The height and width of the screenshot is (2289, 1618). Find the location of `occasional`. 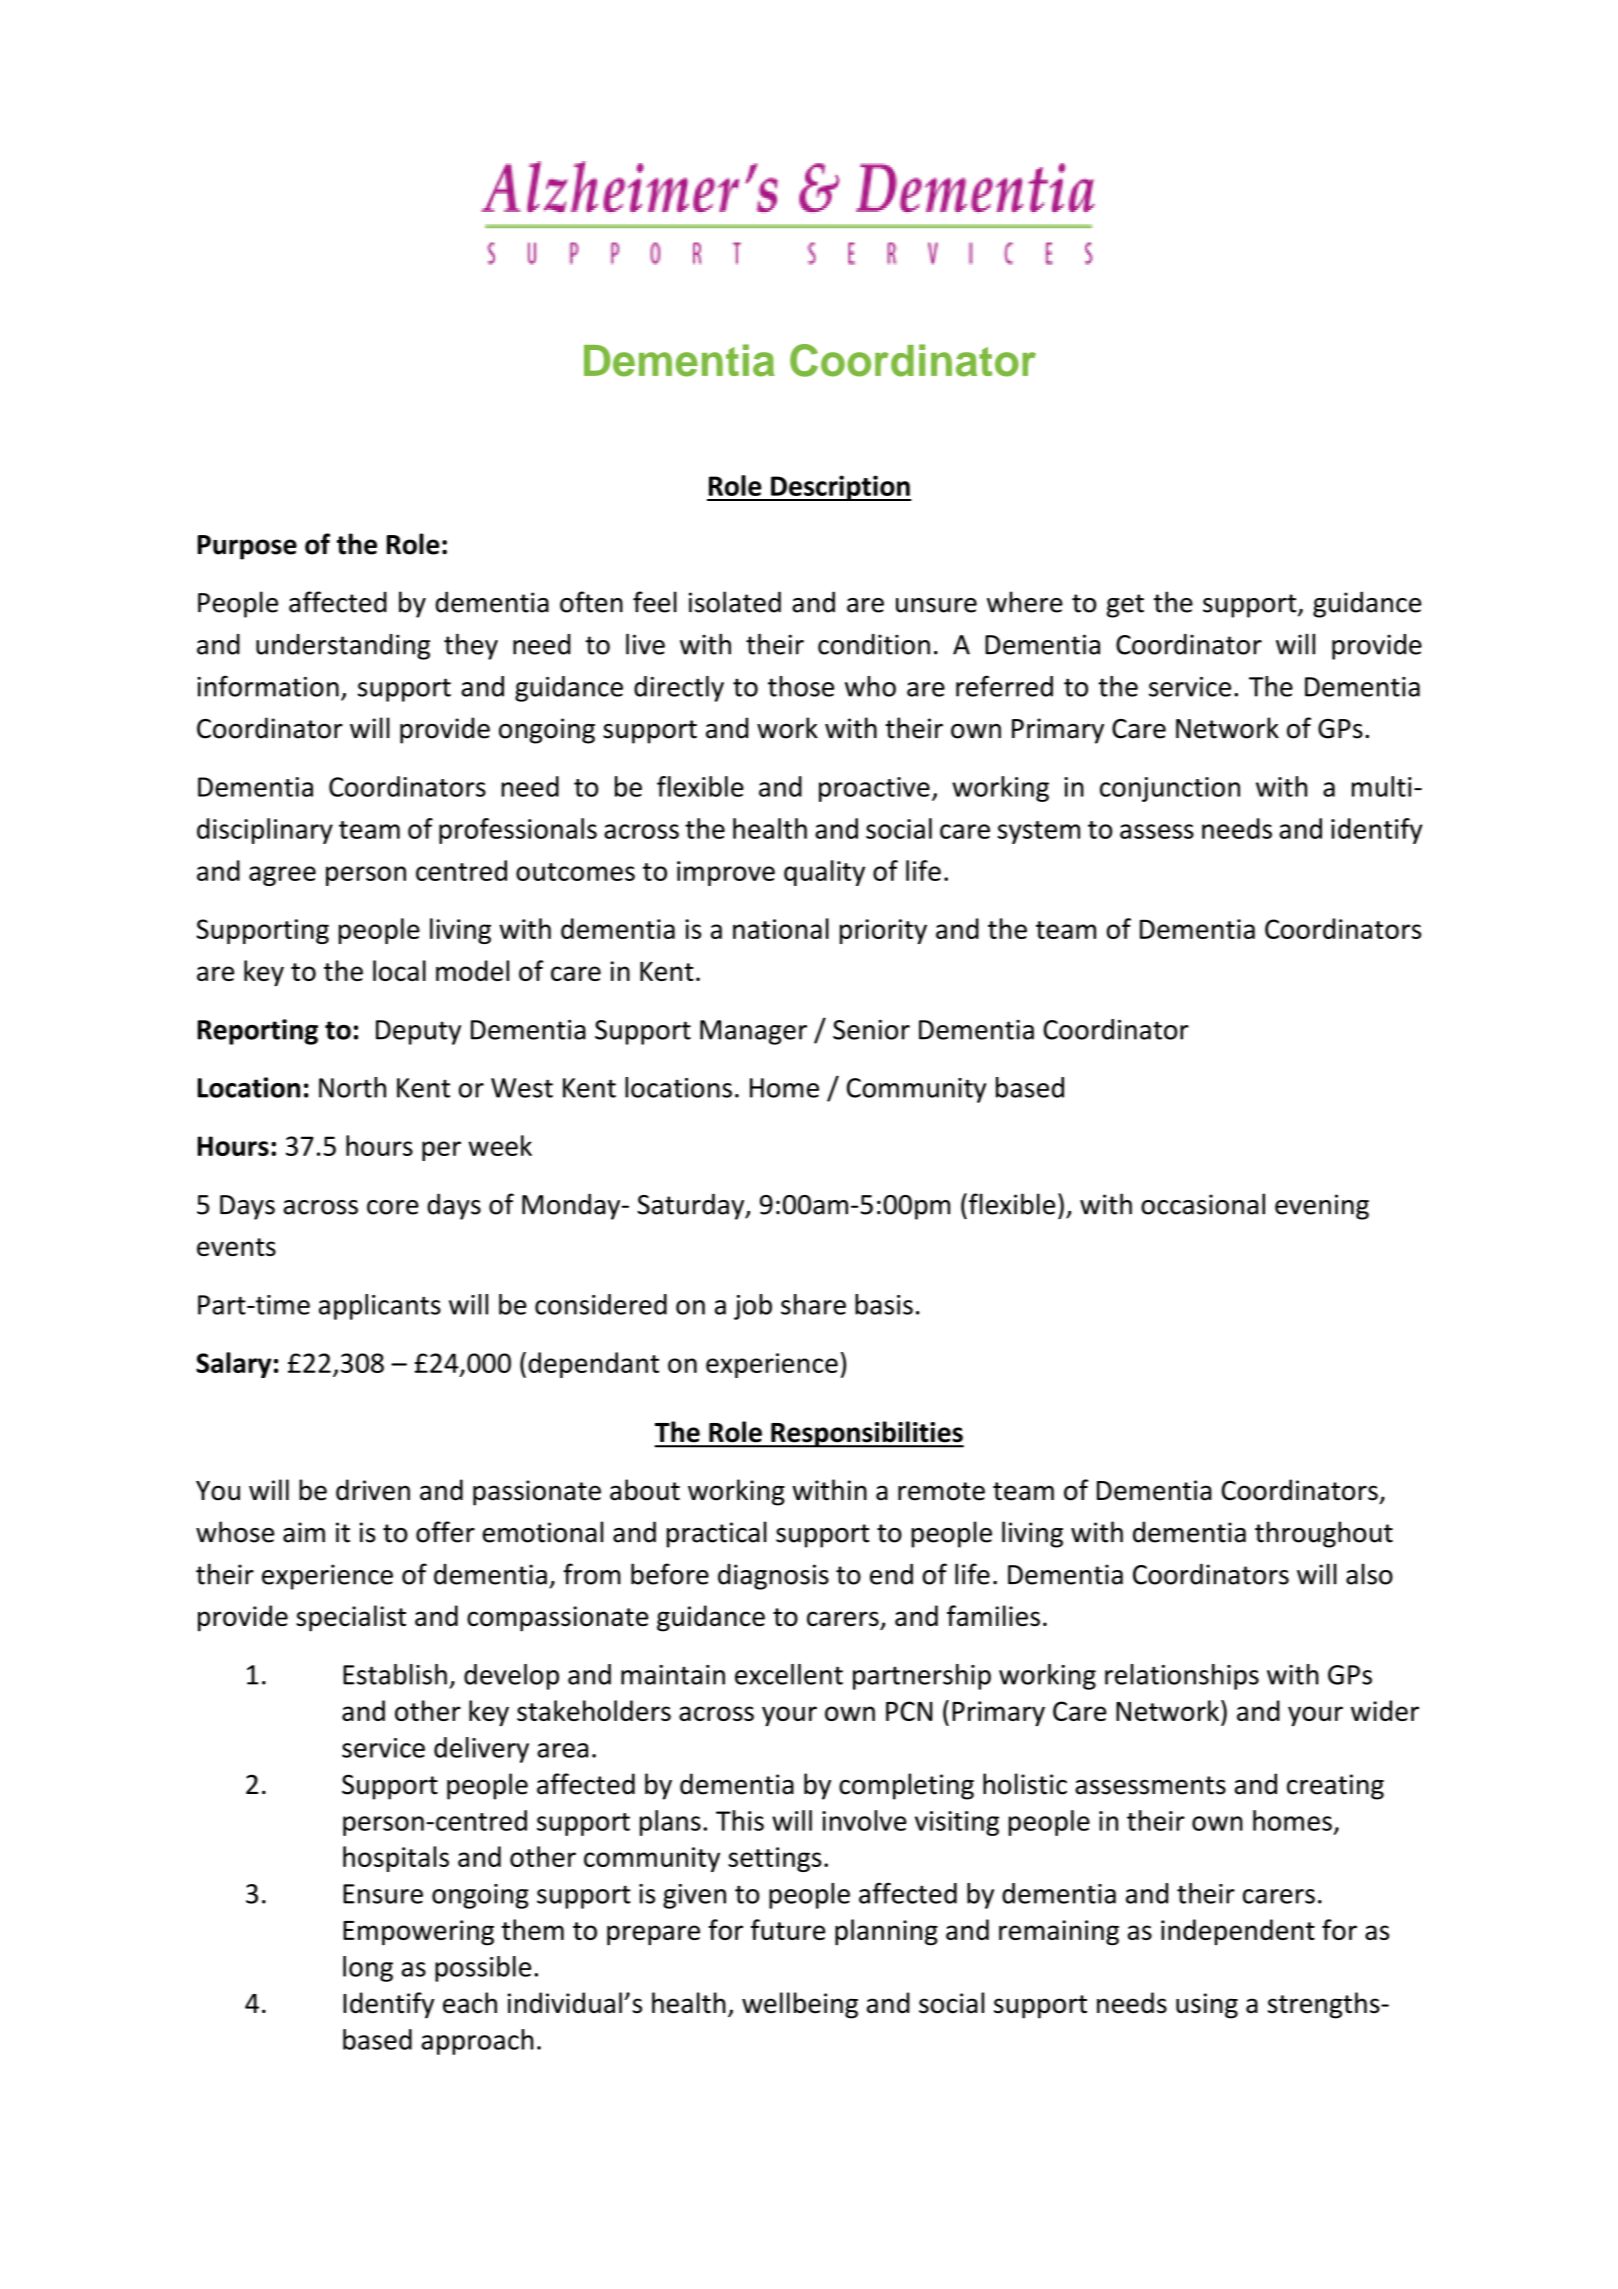

occasional is located at coordinates (1203, 1204).
